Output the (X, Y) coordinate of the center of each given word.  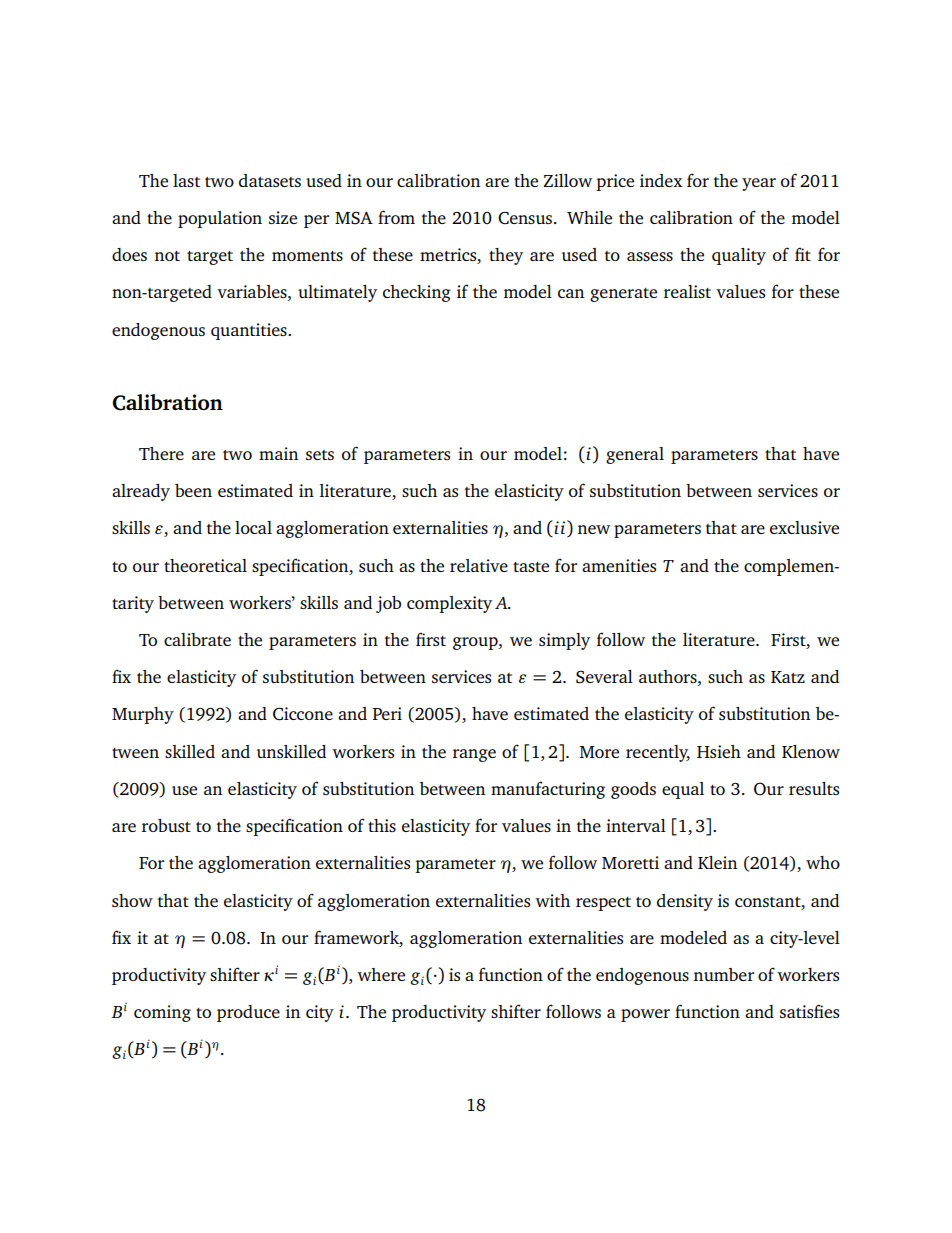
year (759, 184)
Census (525, 218)
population (220, 219)
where (381, 974)
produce (248, 1013)
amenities (619, 565)
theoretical (205, 565)
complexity (449, 604)
